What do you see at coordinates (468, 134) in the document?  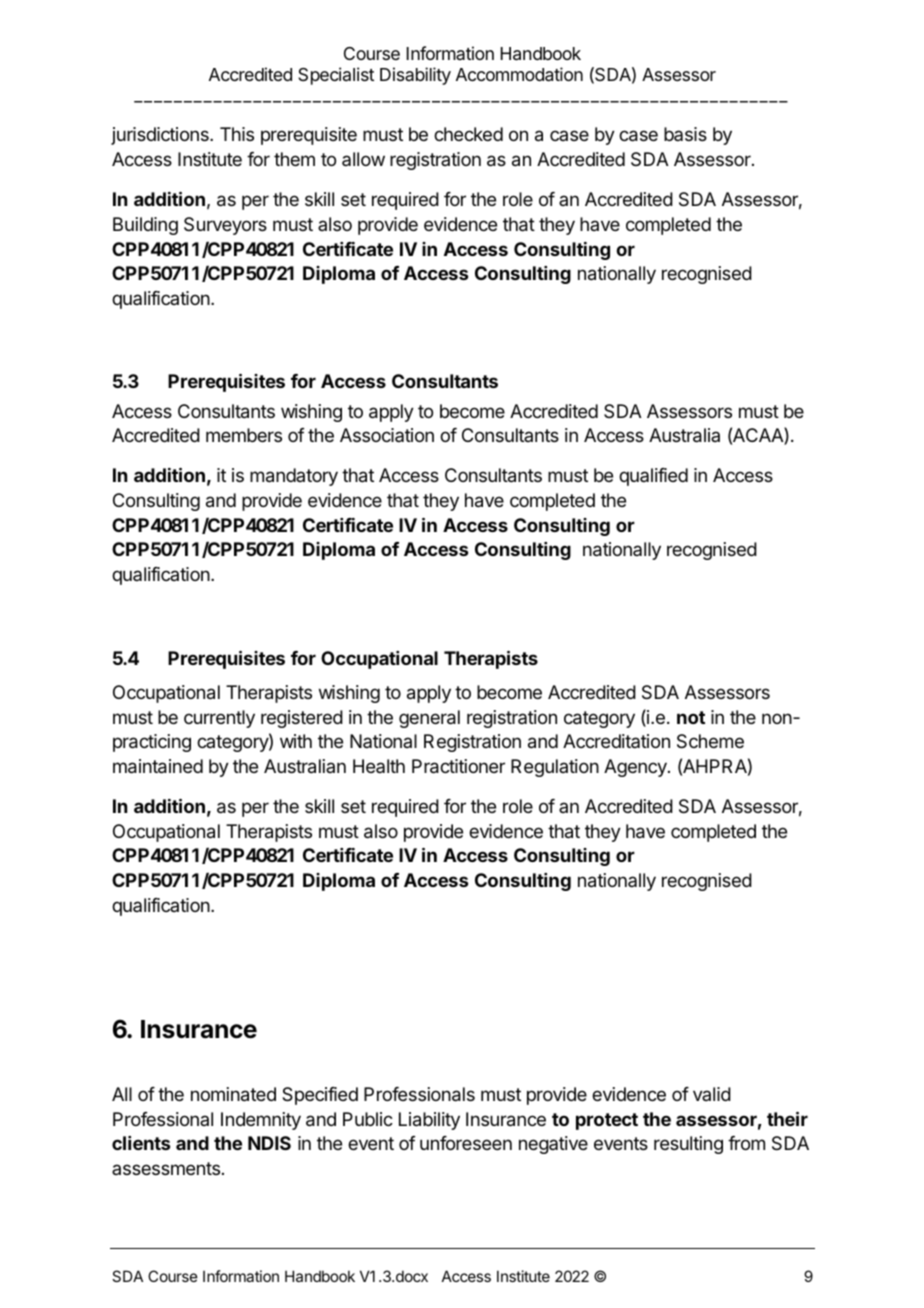 I see `checked` at bounding box center [468, 134].
